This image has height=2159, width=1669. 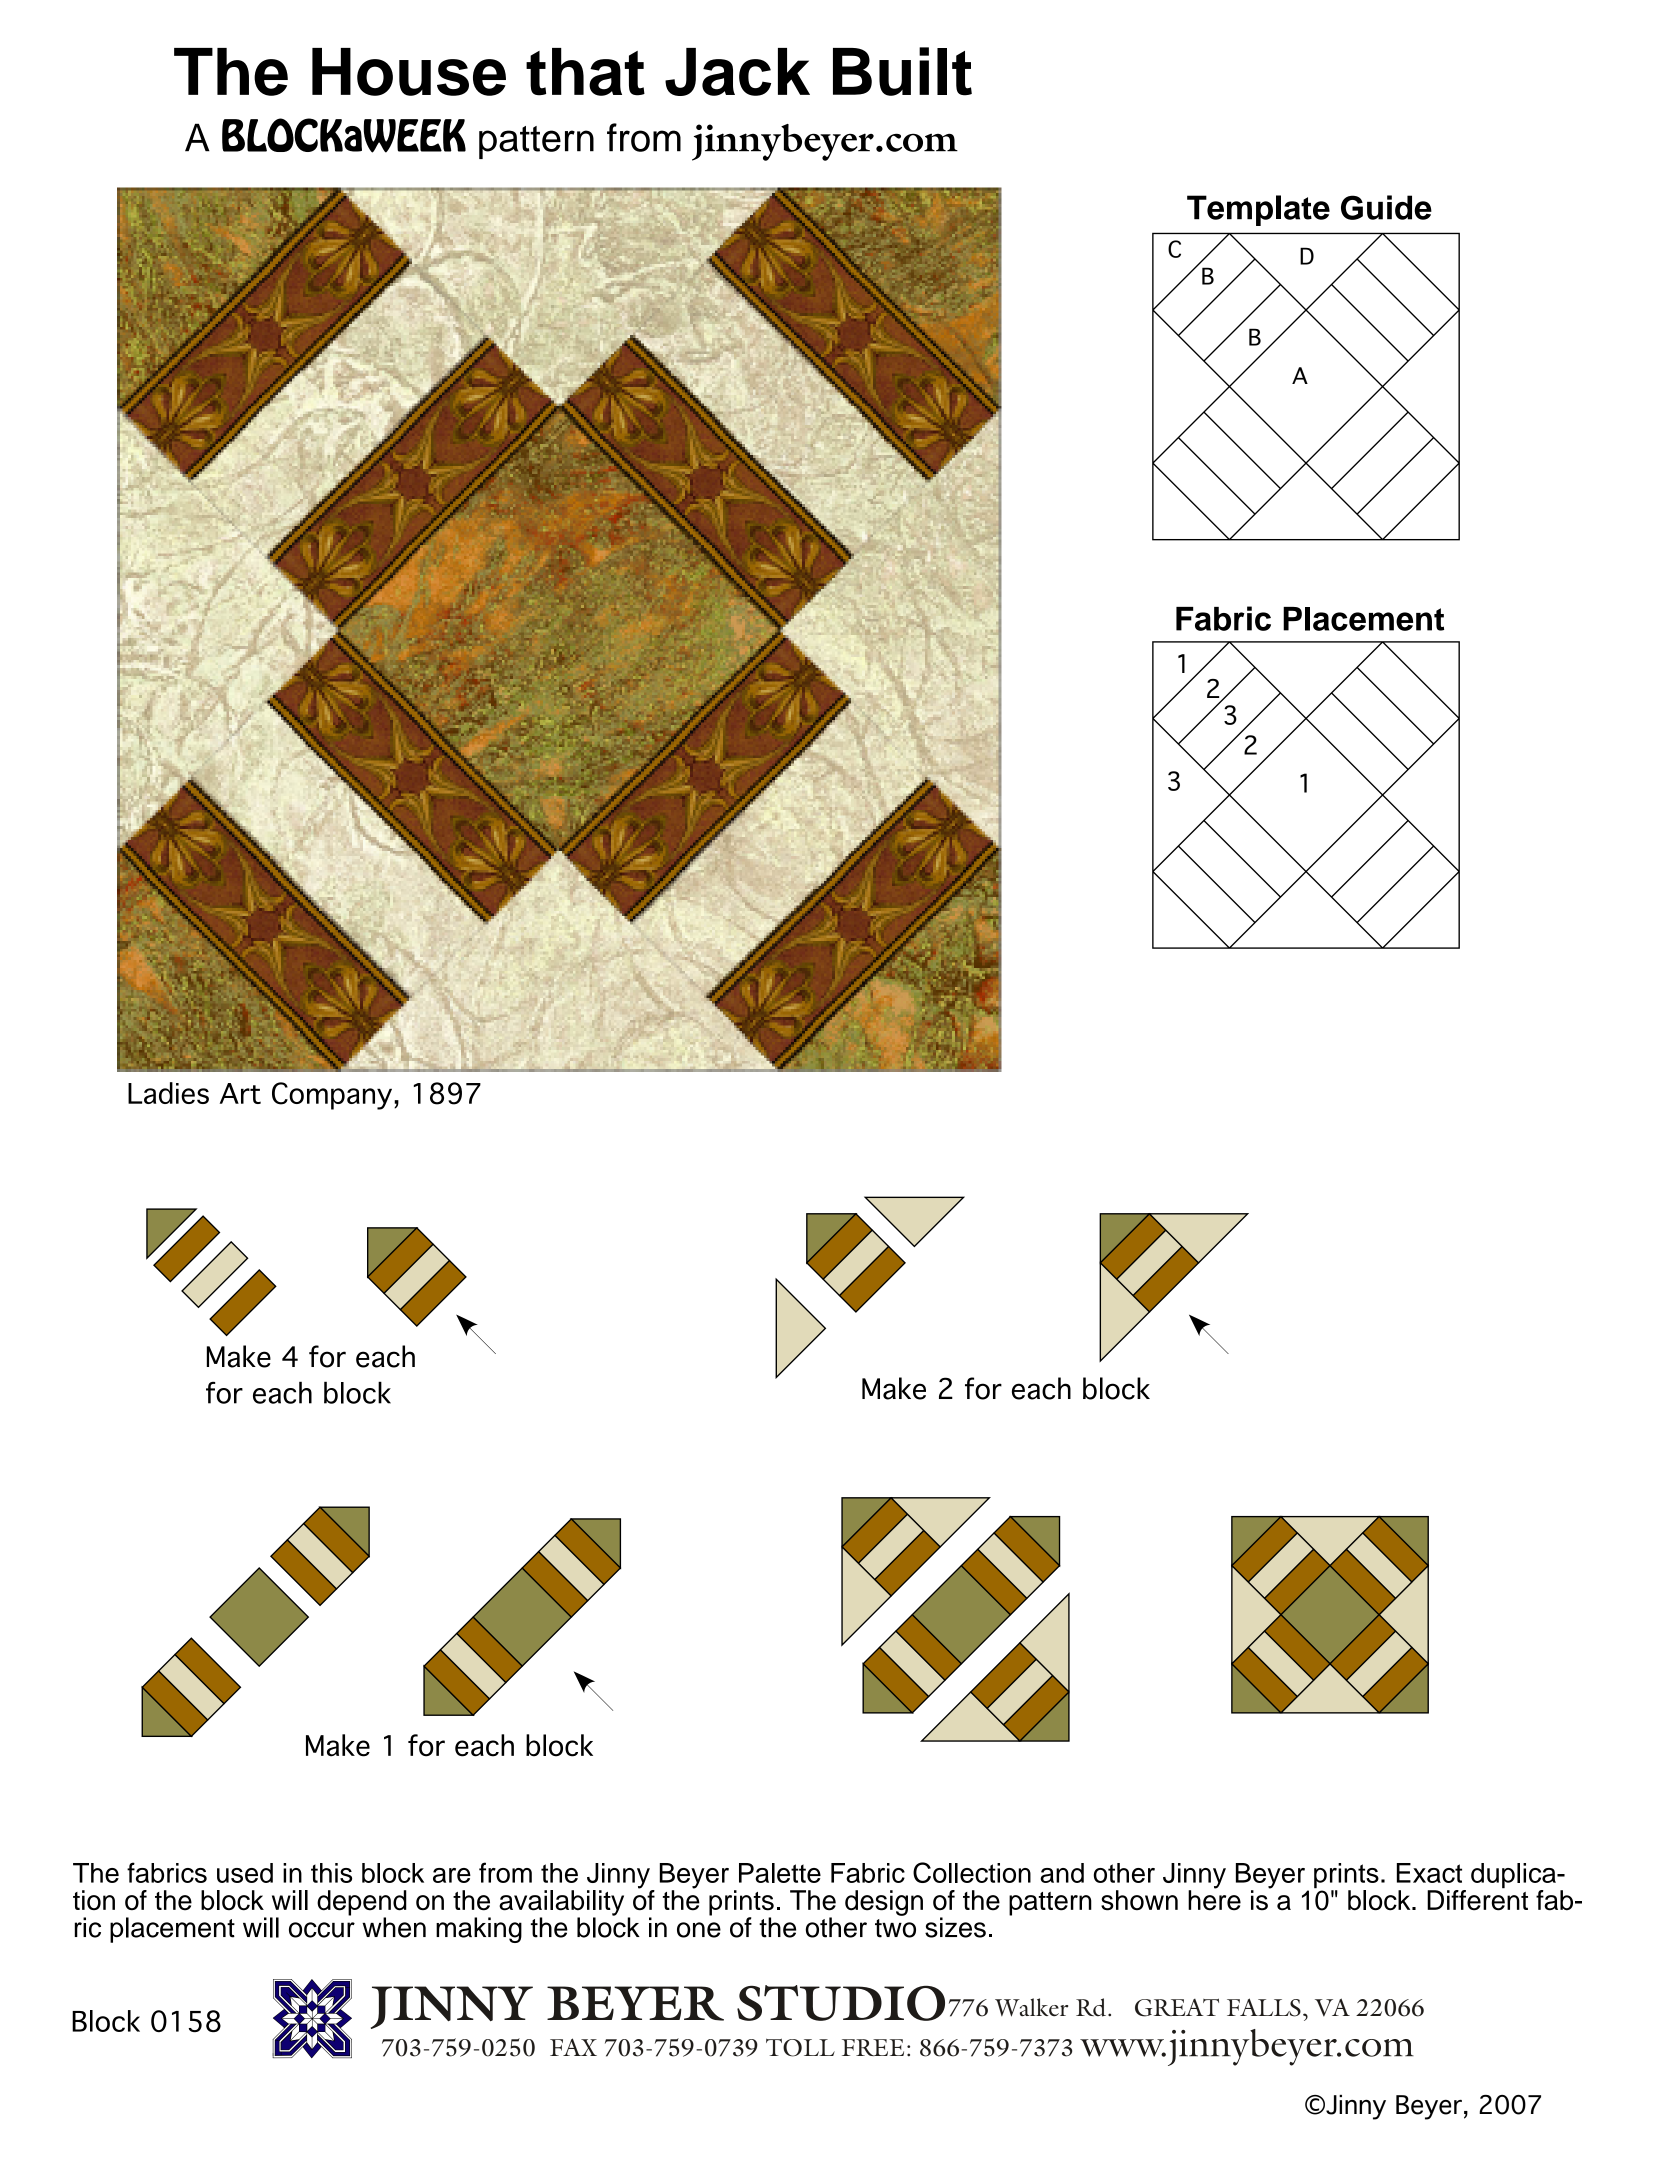 I want to click on Exact, so click(x=1429, y=1873).
